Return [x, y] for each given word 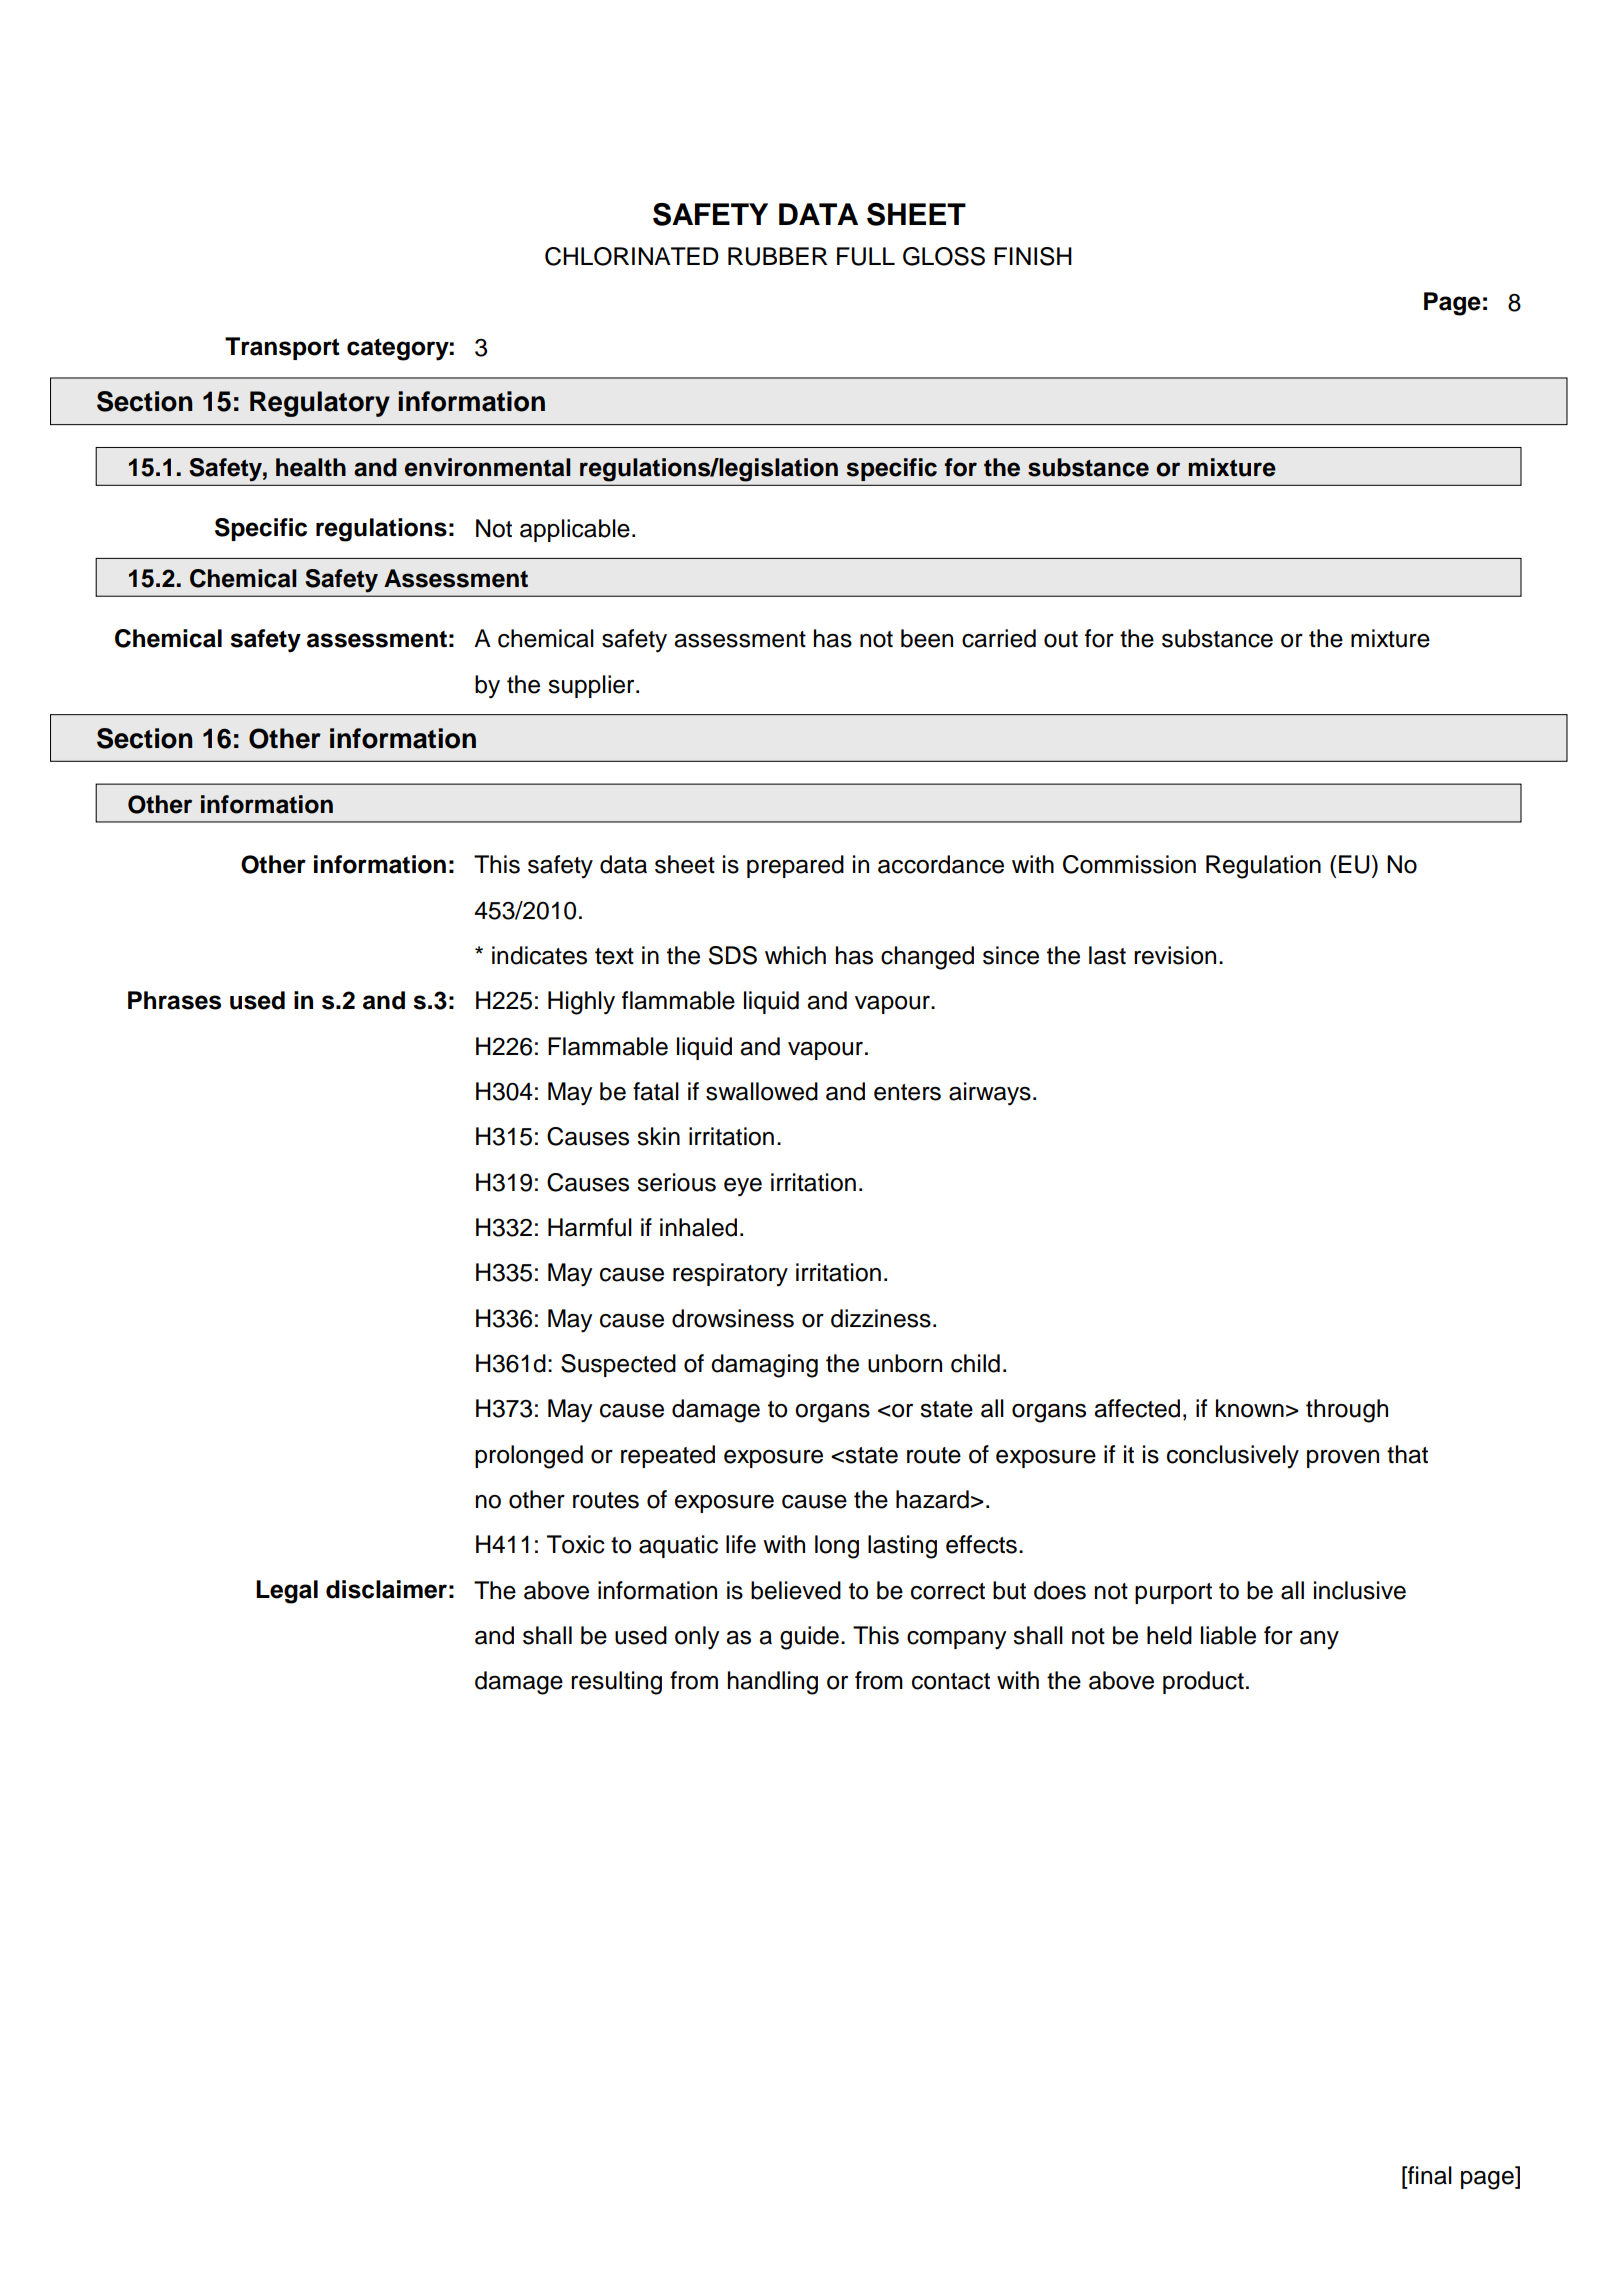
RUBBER [778, 256]
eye [743, 1187]
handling [773, 1683]
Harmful [590, 1227]
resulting [616, 1683]
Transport [282, 348]
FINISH [1033, 256]
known [1250, 1408]
